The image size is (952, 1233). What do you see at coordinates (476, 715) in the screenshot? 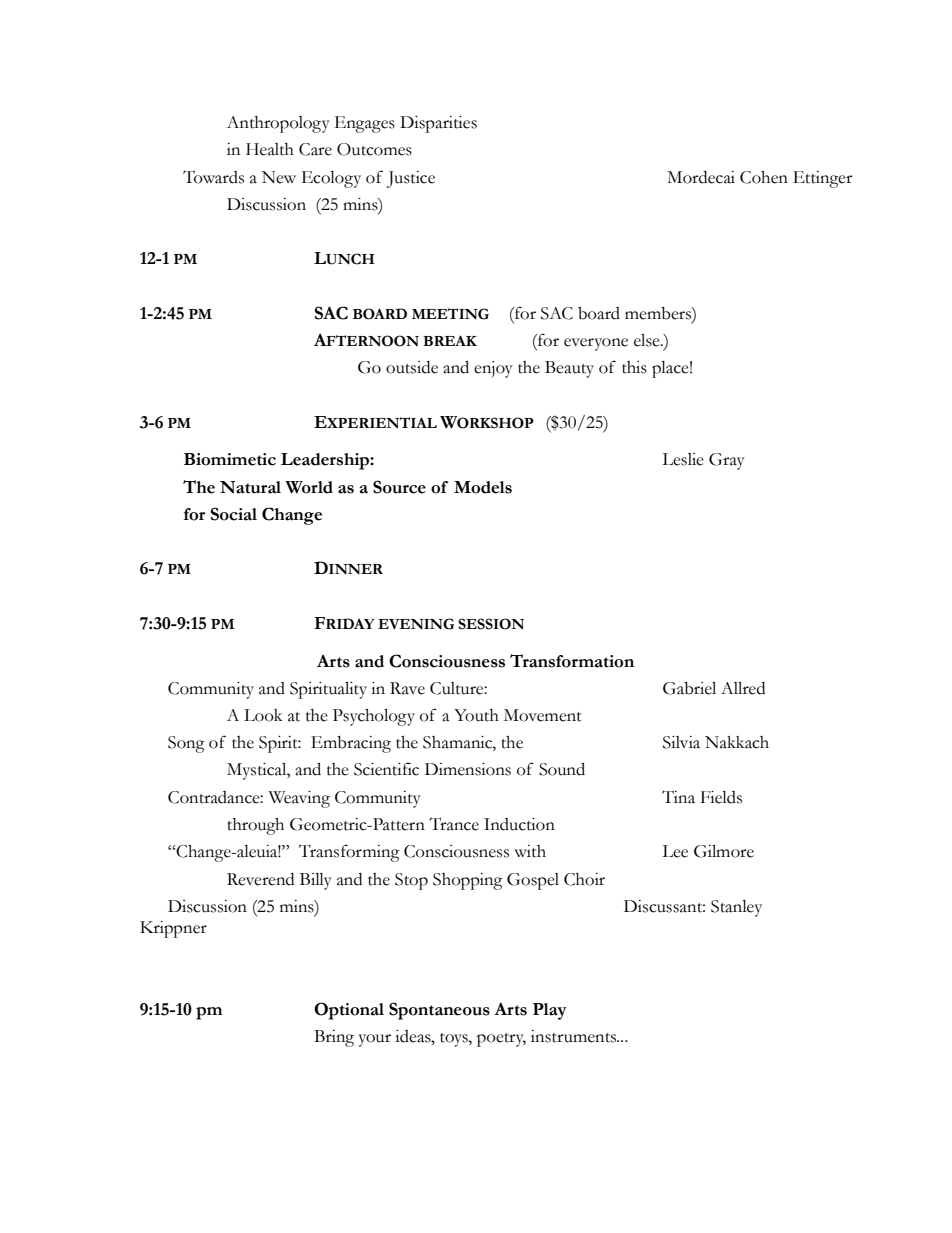
I see `Youth` at bounding box center [476, 715].
